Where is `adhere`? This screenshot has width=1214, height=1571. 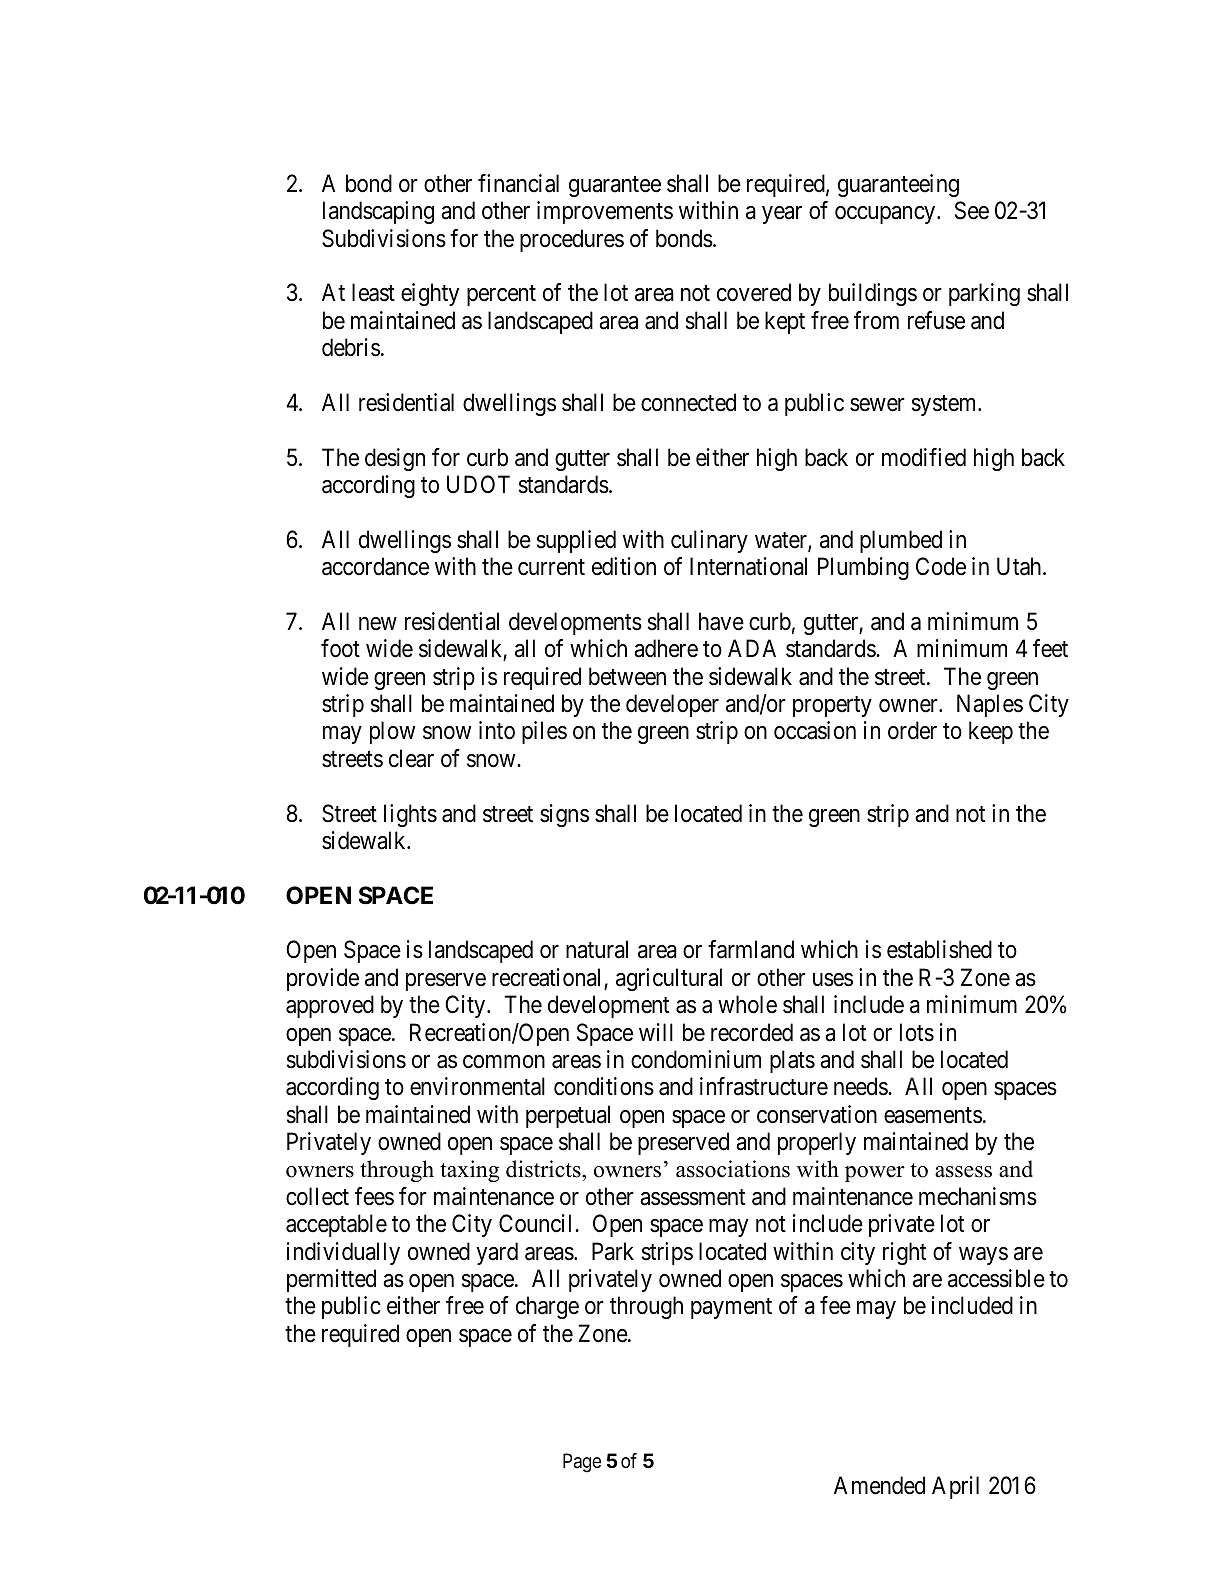
adhere is located at coordinates (666, 648).
